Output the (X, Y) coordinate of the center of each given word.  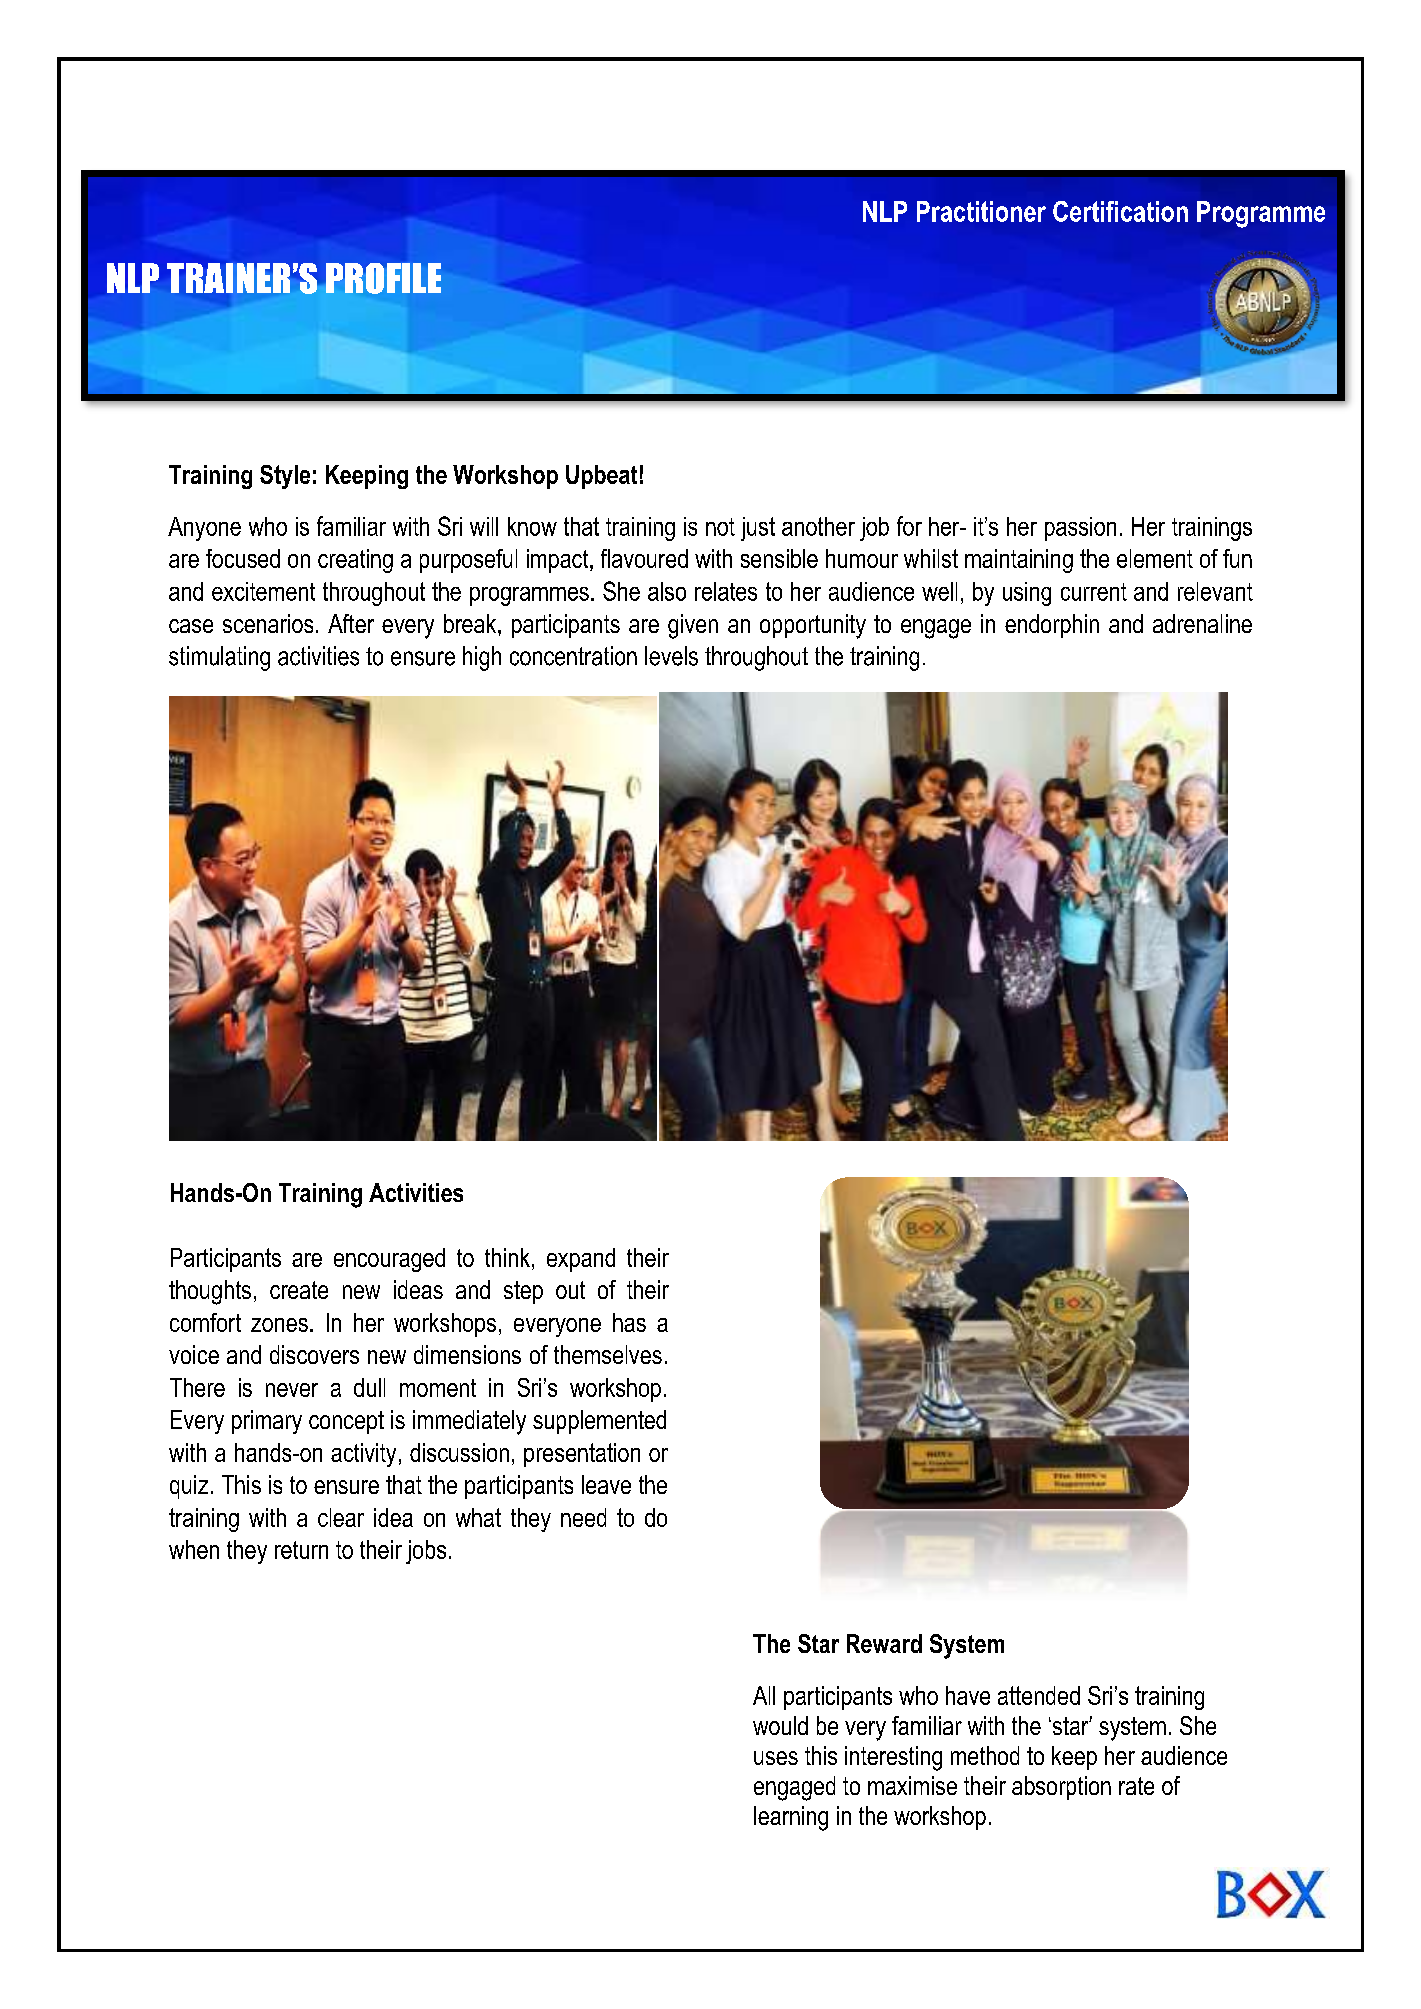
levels (671, 656)
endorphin (1052, 626)
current (1094, 592)
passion (1080, 529)
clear (341, 1517)
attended (1039, 1695)
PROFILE (383, 278)
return (301, 1550)
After (351, 623)
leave (606, 1484)
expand (581, 1260)
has (629, 1322)
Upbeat (601, 477)
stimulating (219, 658)
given (693, 626)
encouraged (389, 1260)
